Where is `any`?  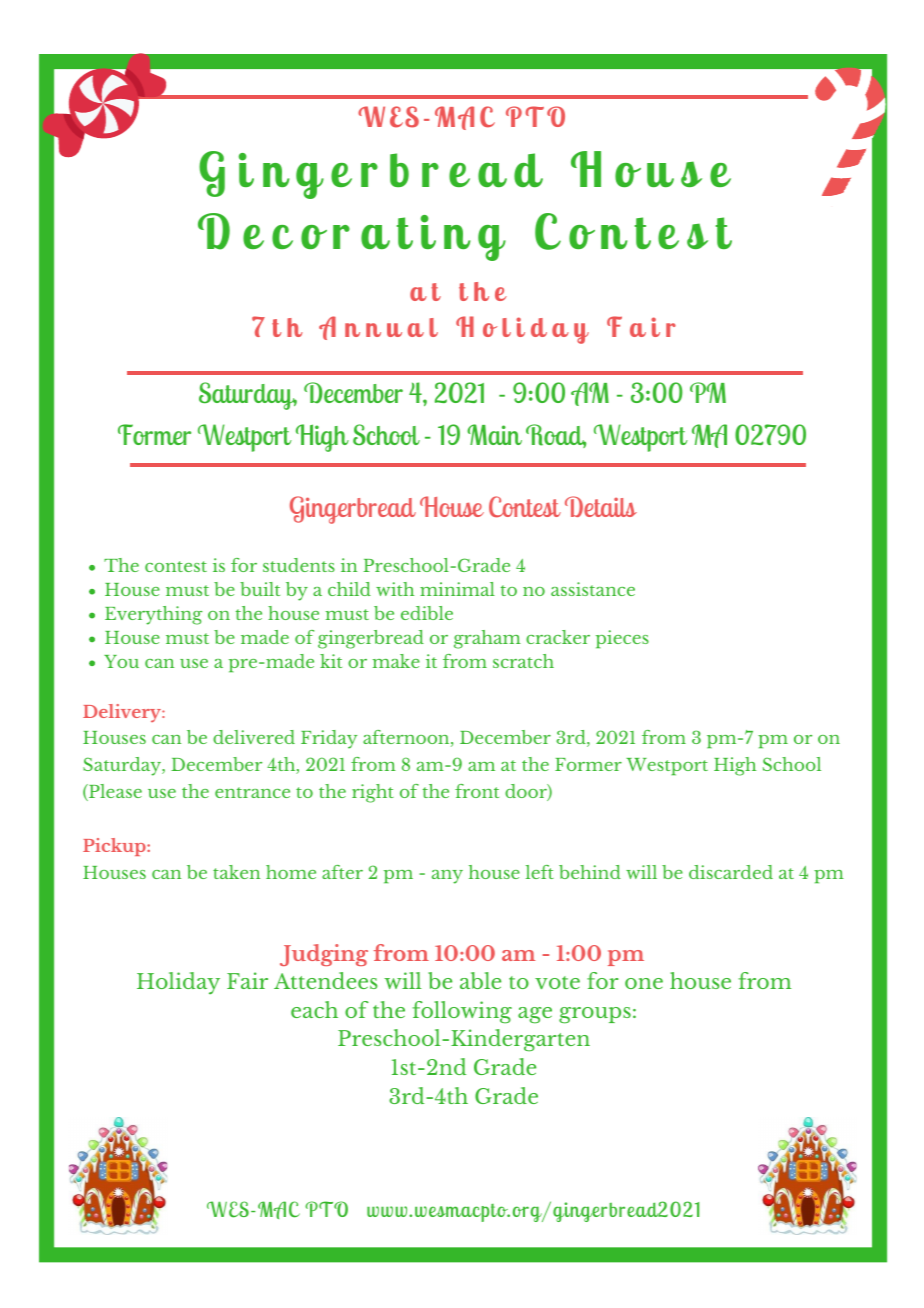 any is located at coordinates (447, 877).
